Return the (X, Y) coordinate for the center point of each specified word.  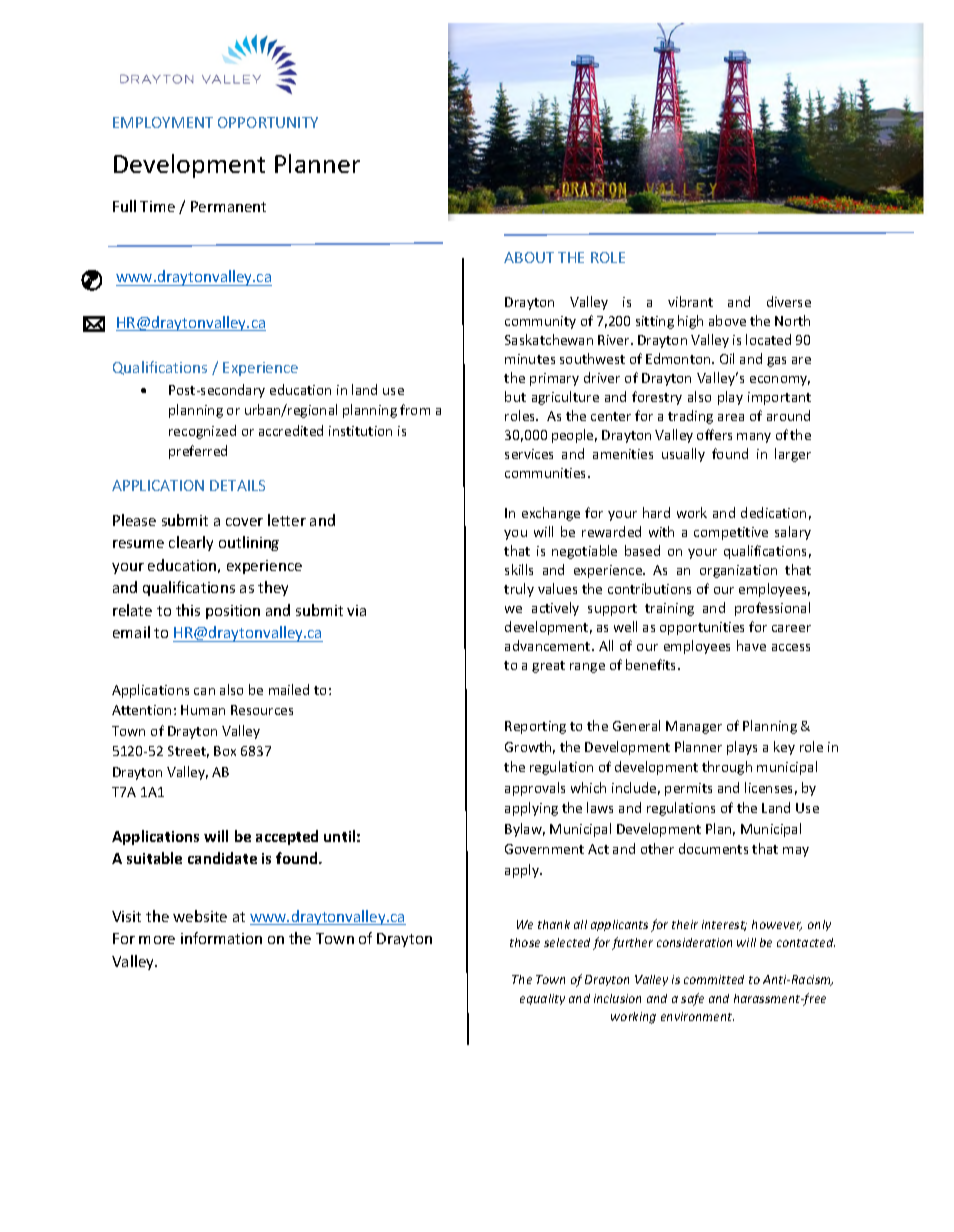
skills (519, 569)
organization (738, 571)
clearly (191, 543)
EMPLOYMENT (163, 122)
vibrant (690, 301)
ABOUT (529, 257)
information (221, 938)
